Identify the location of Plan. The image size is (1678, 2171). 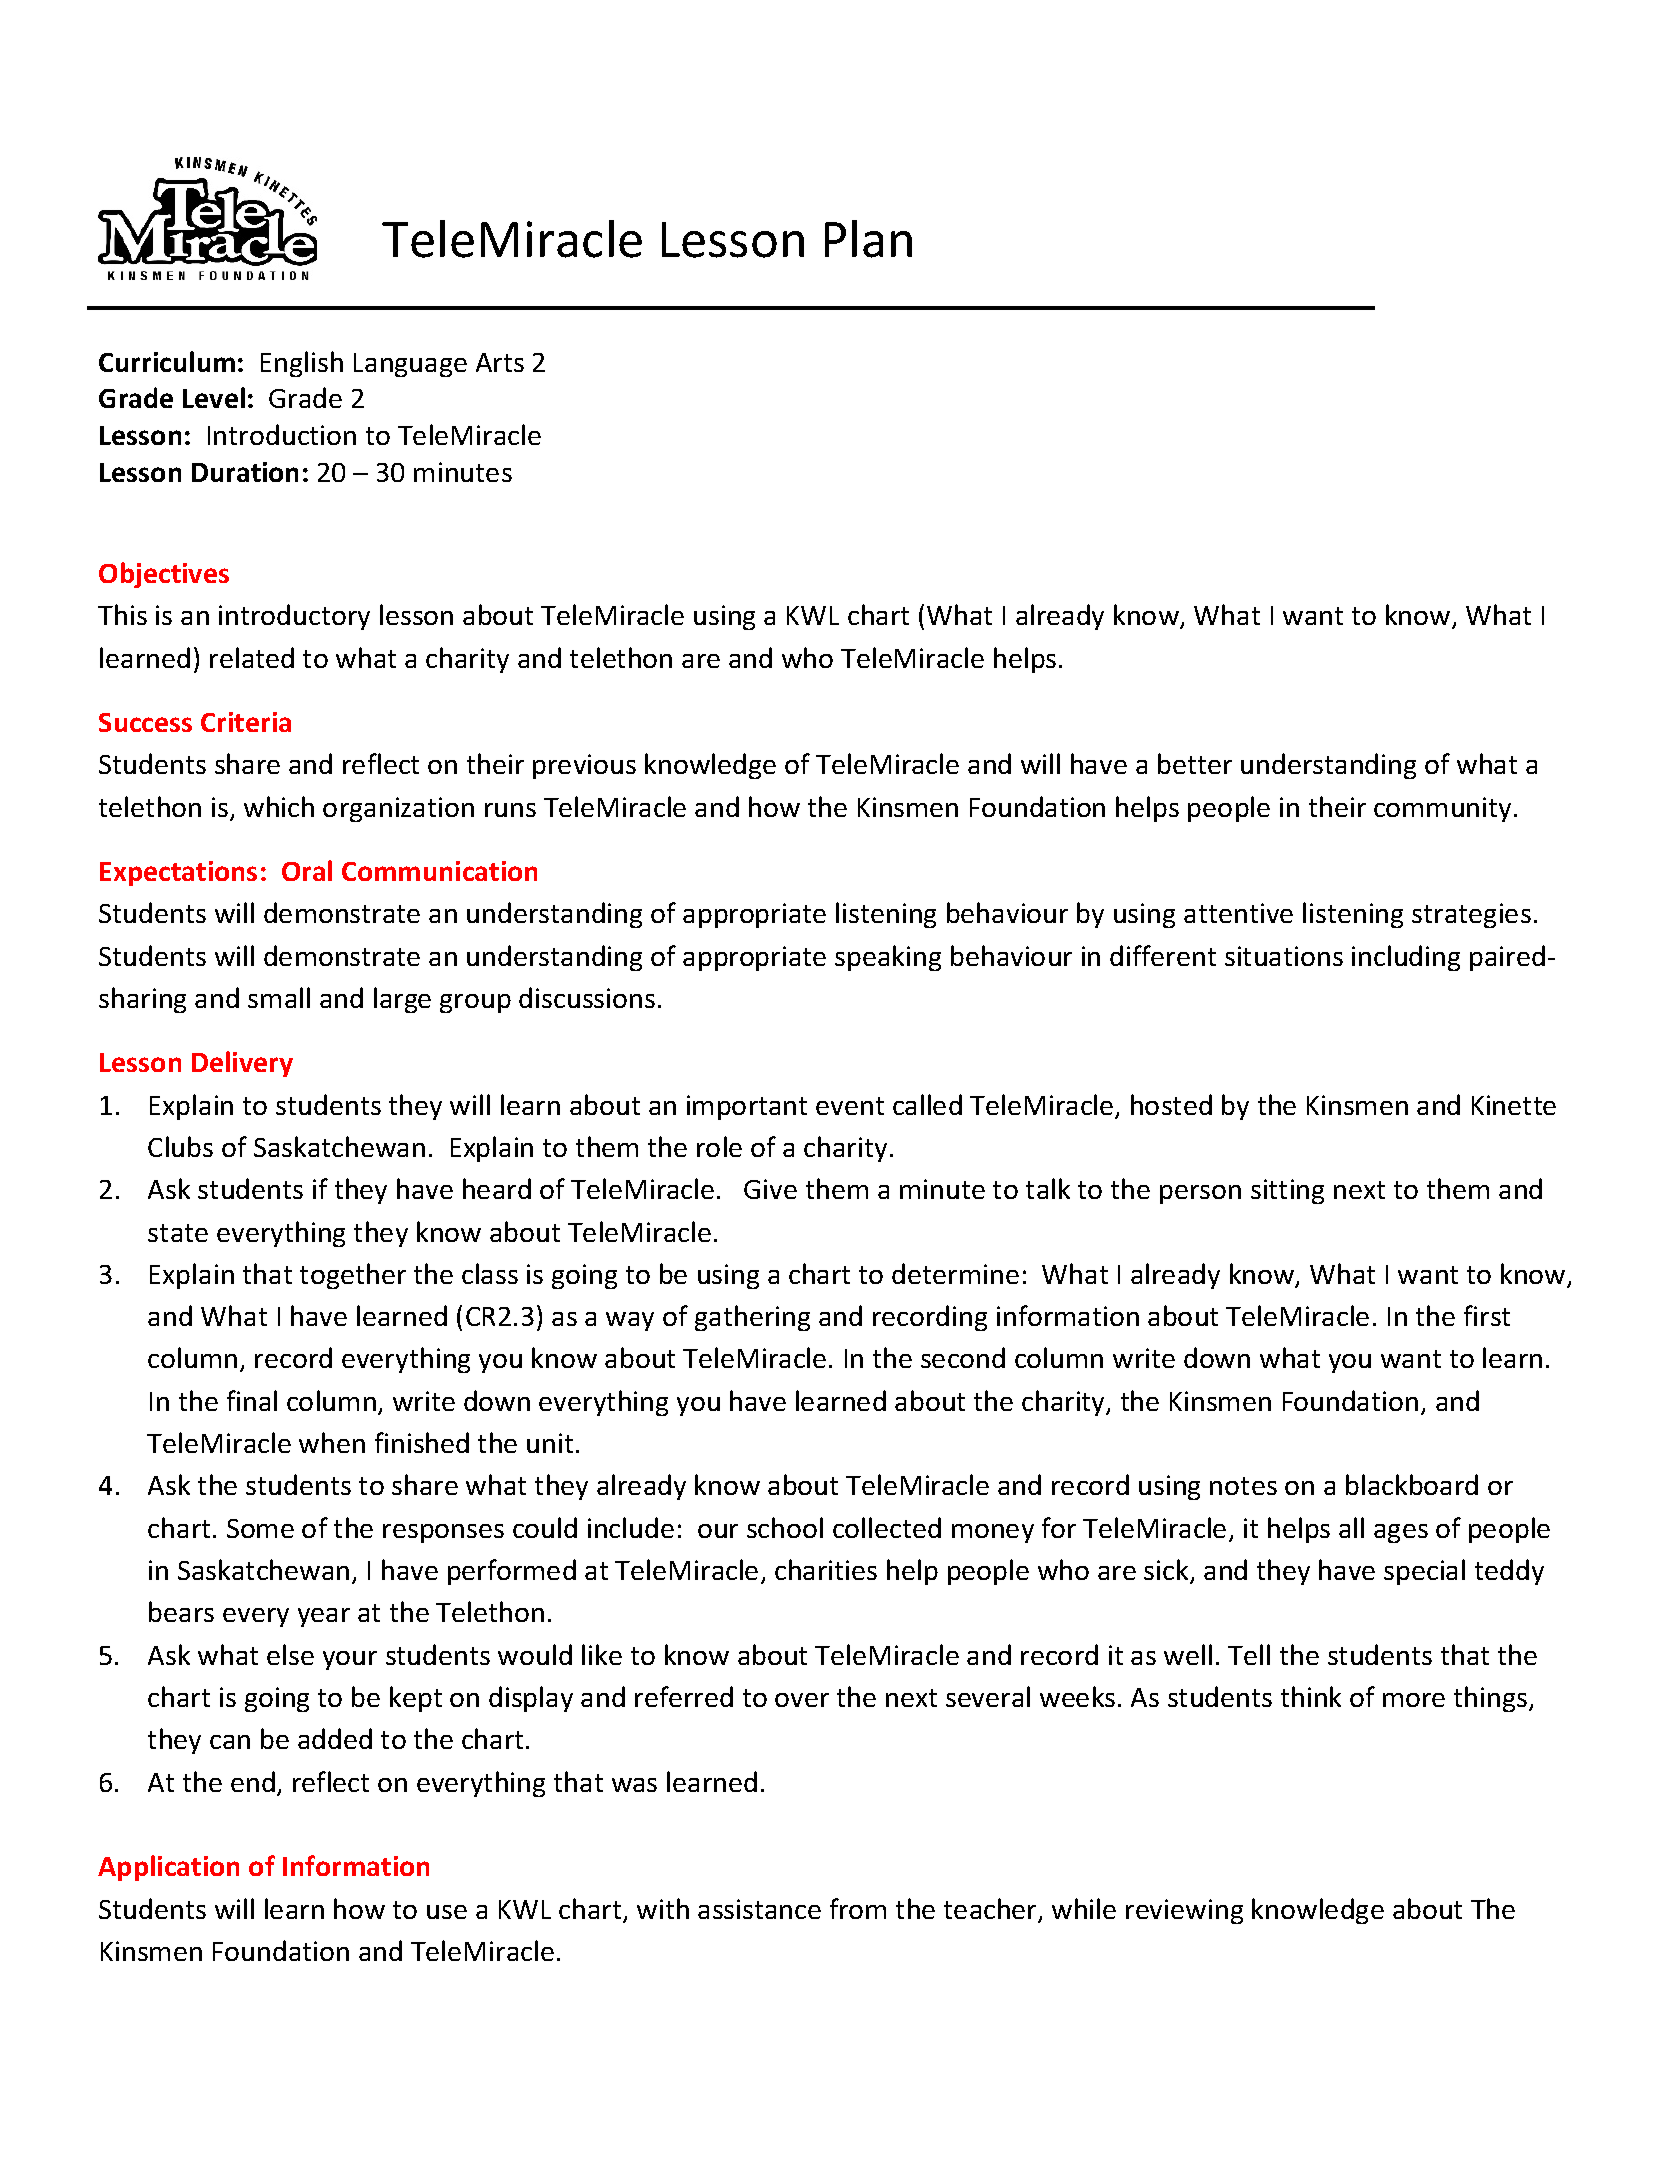
(868, 239).
